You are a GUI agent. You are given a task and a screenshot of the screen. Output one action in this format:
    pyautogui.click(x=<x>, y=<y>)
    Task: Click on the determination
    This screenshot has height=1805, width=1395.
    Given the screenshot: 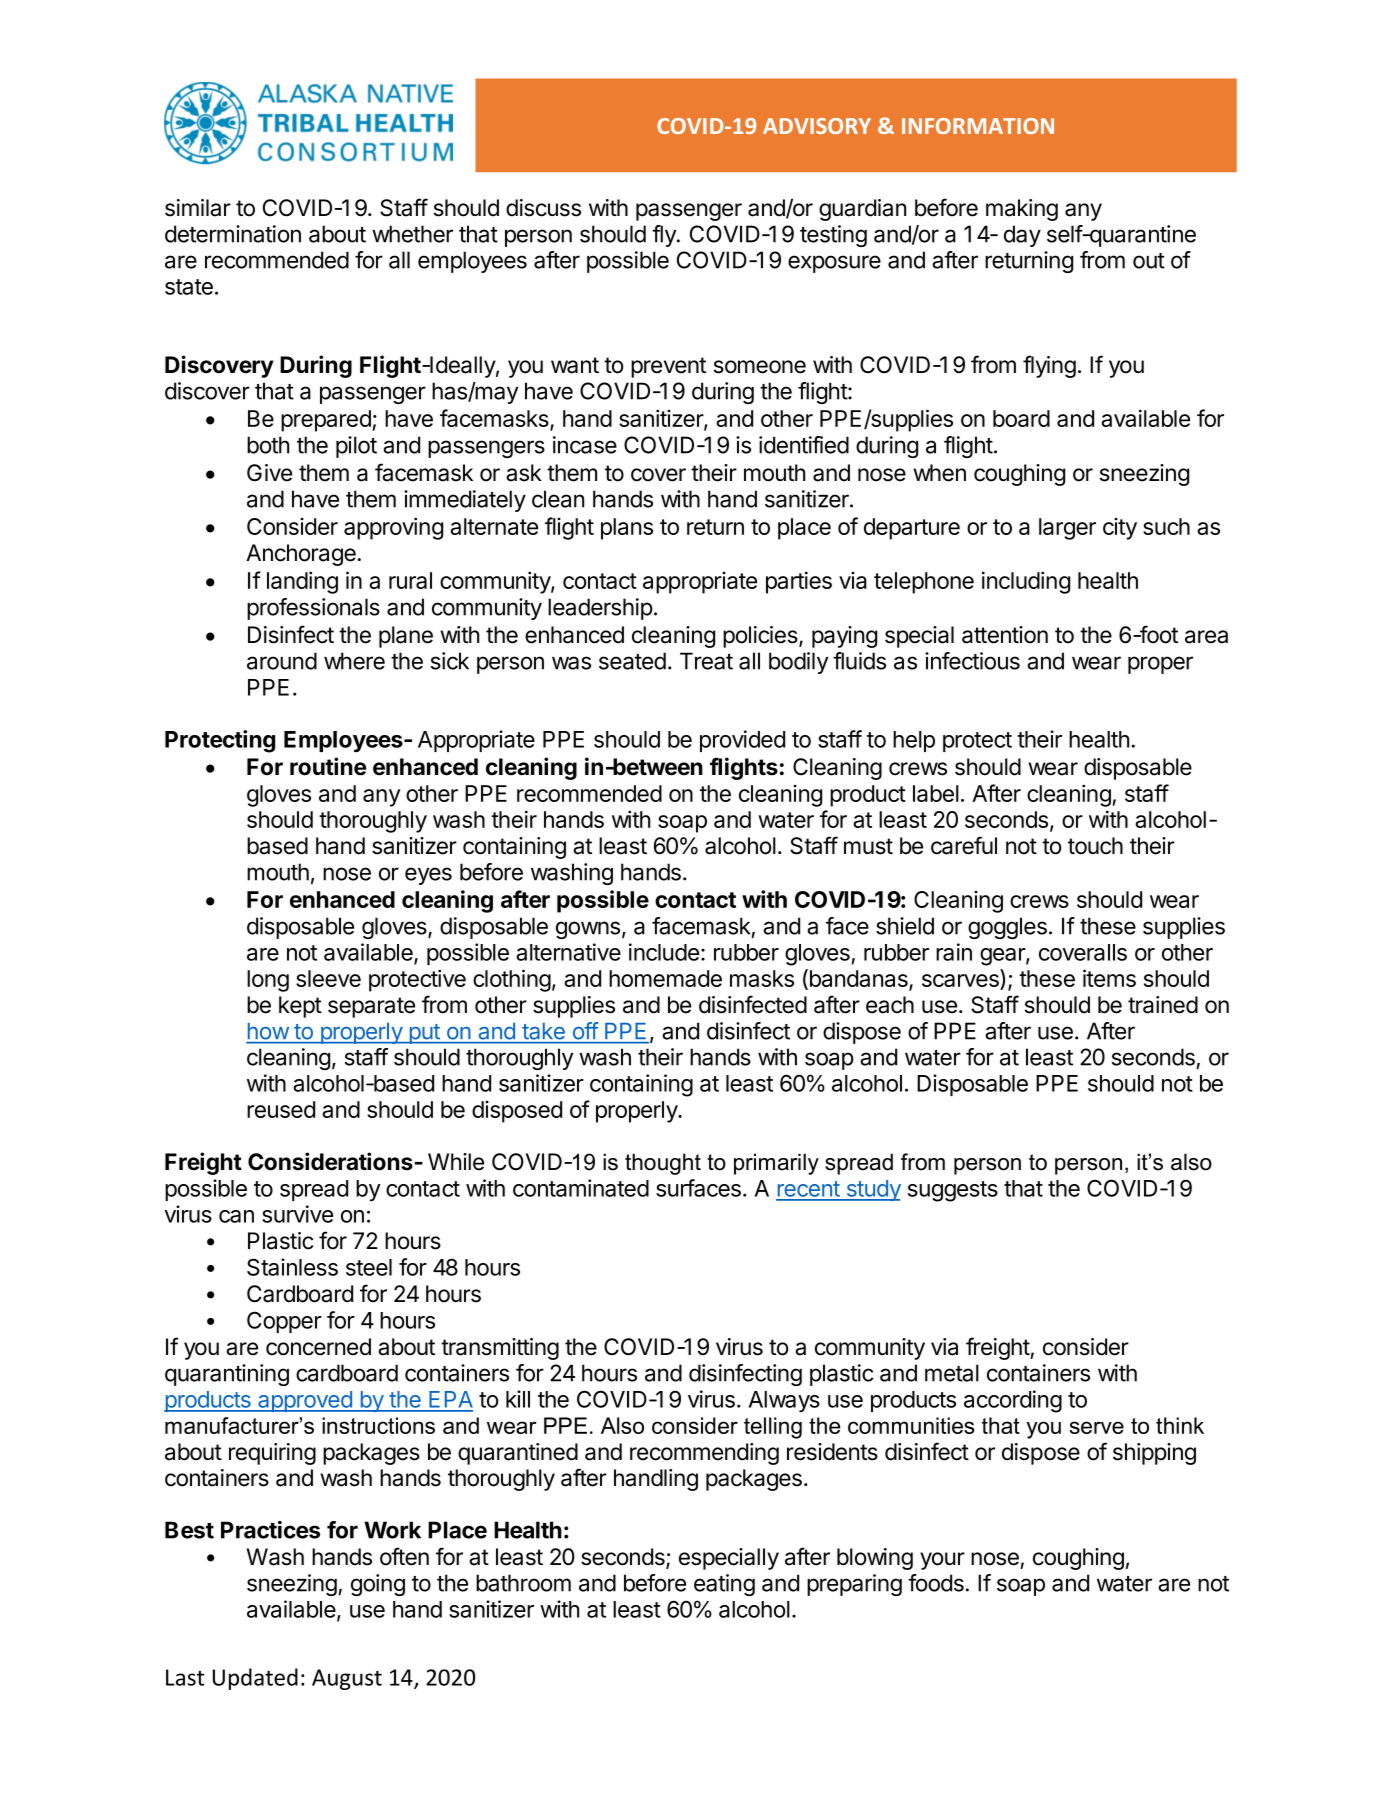 What is the action you would take?
    pyautogui.click(x=233, y=234)
